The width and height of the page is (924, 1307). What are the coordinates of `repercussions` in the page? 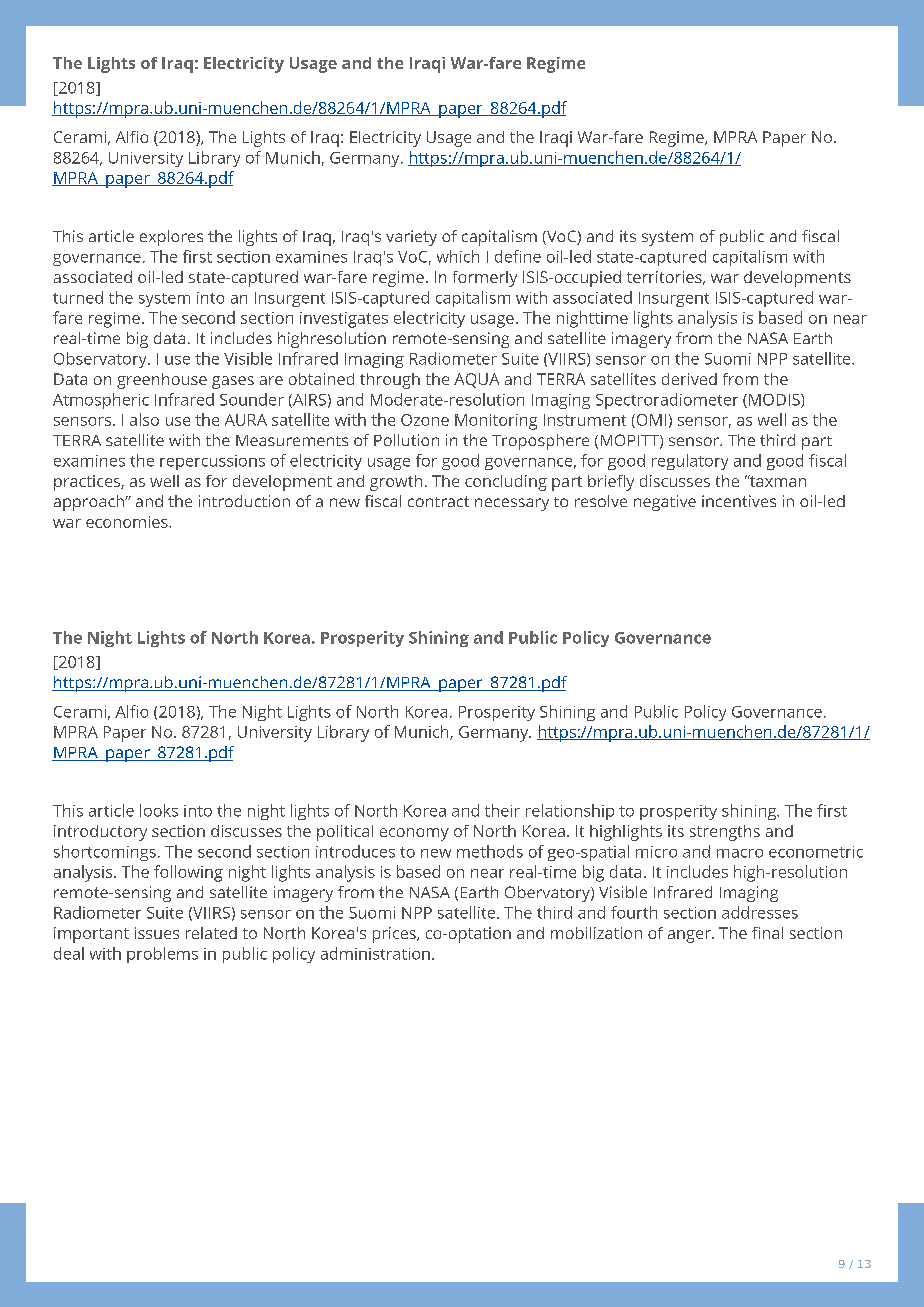 It's located at (212, 462).
